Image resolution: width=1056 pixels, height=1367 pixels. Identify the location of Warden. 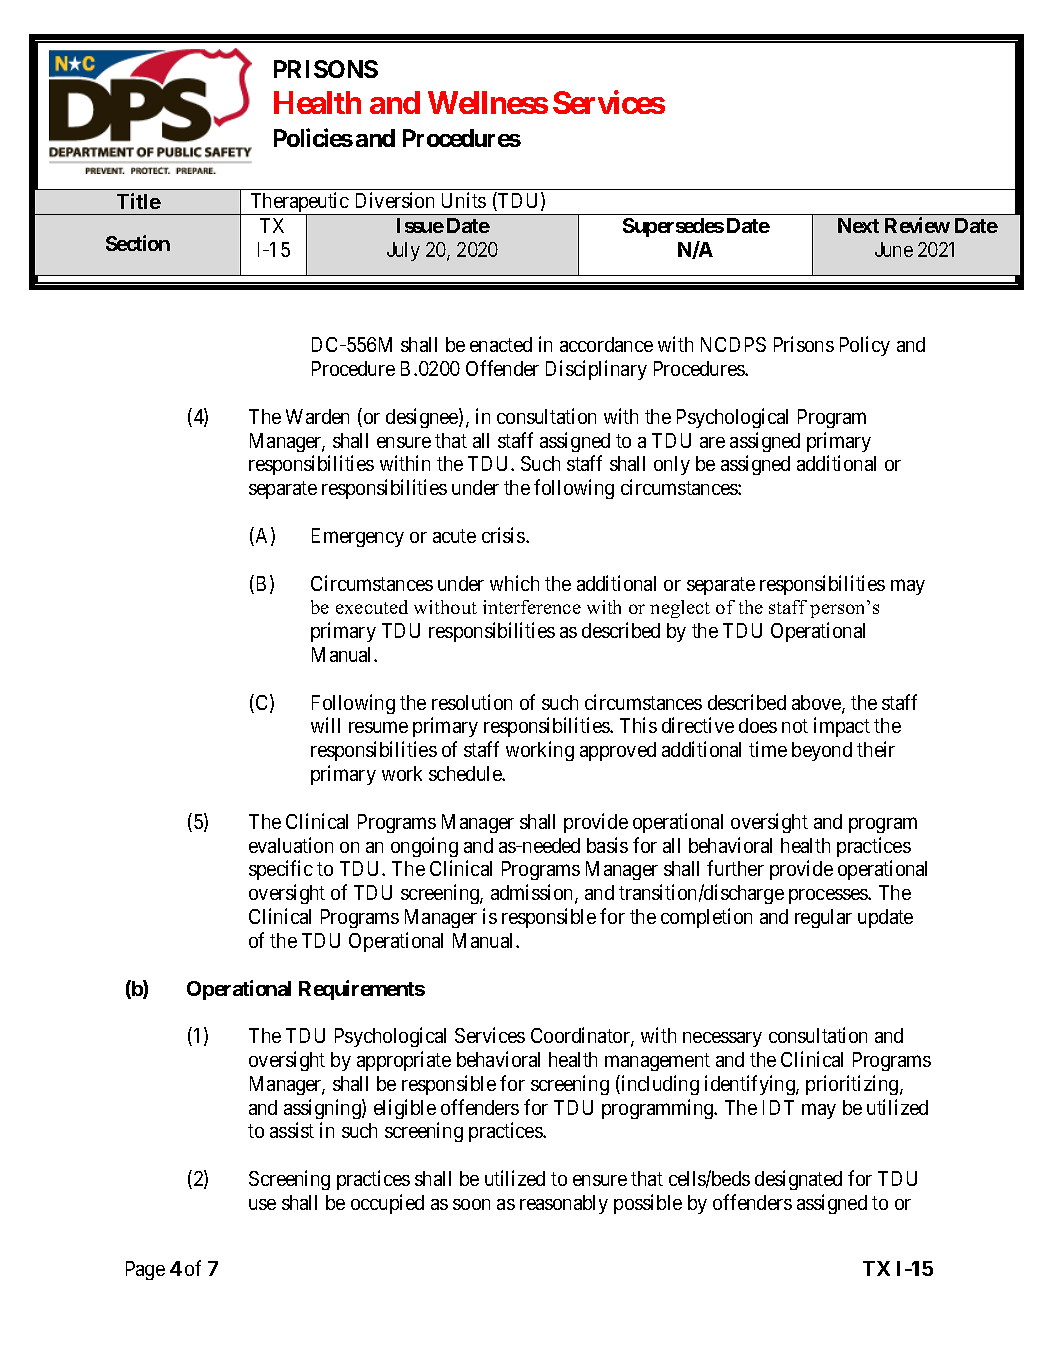
(317, 416).
